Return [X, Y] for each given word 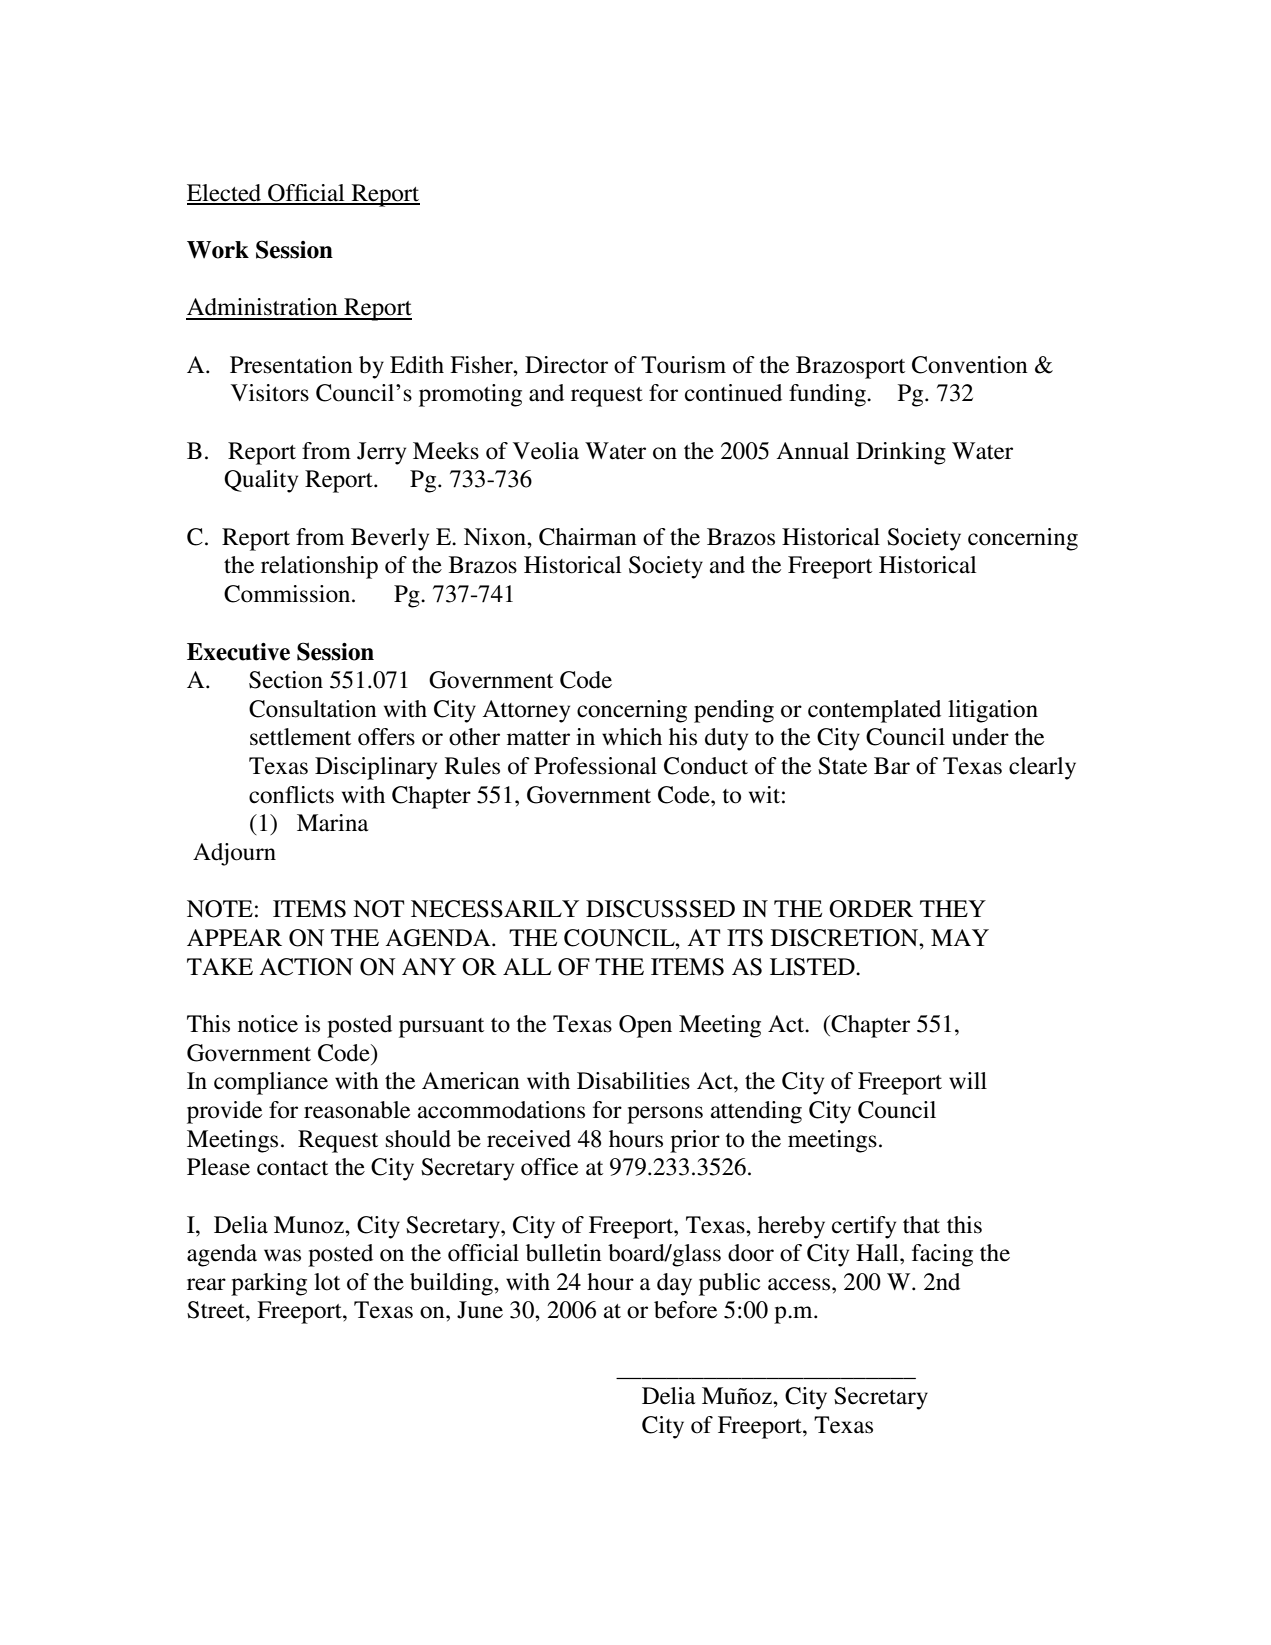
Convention [970, 365]
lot [327, 1282]
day [674, 1284]
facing [942, 1255]
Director [566, 365]
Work [218, 250]
